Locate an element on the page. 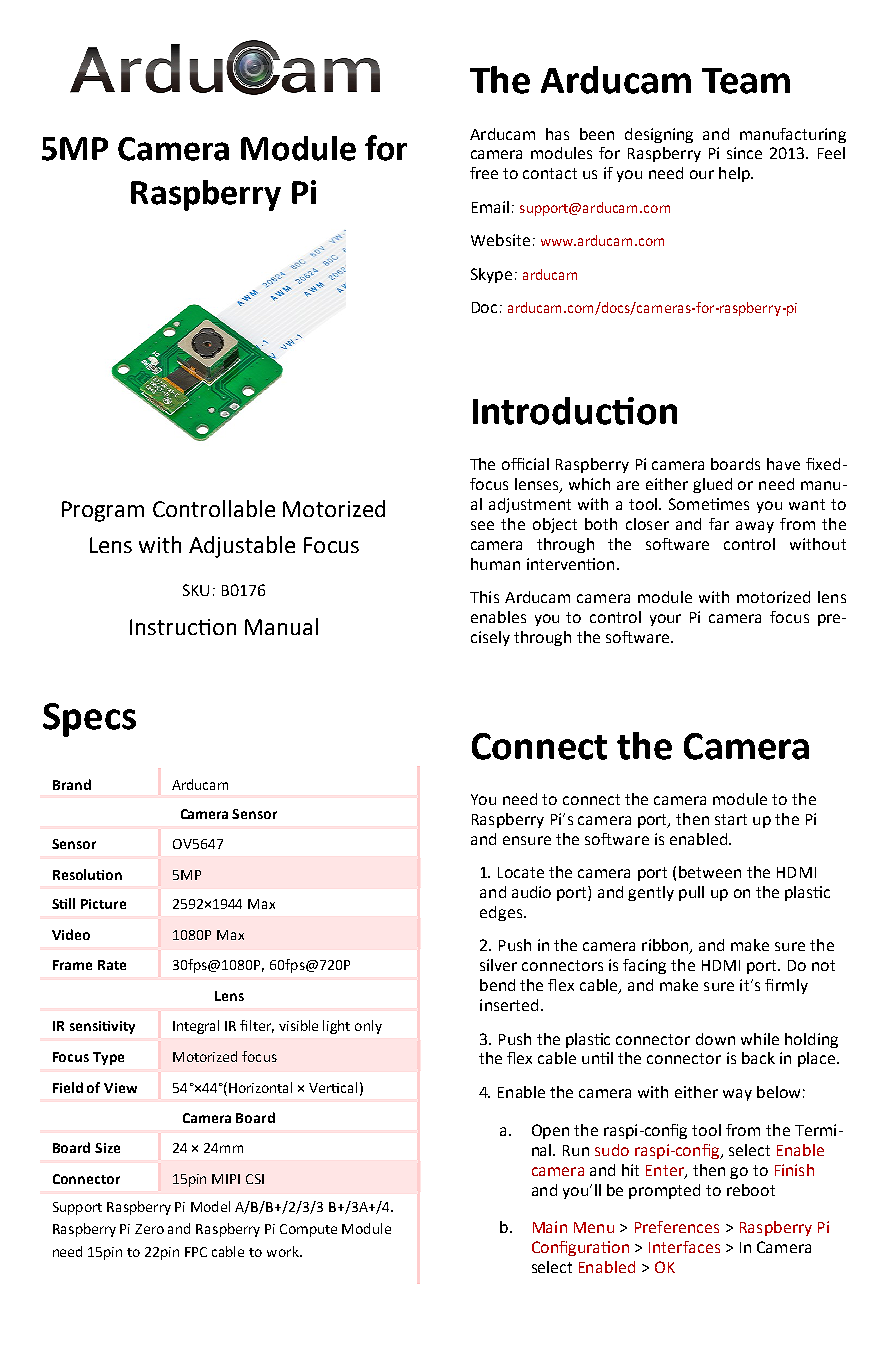 The height and width of the document is (1345, 896). Rate is located at coordinates (112, 965).
